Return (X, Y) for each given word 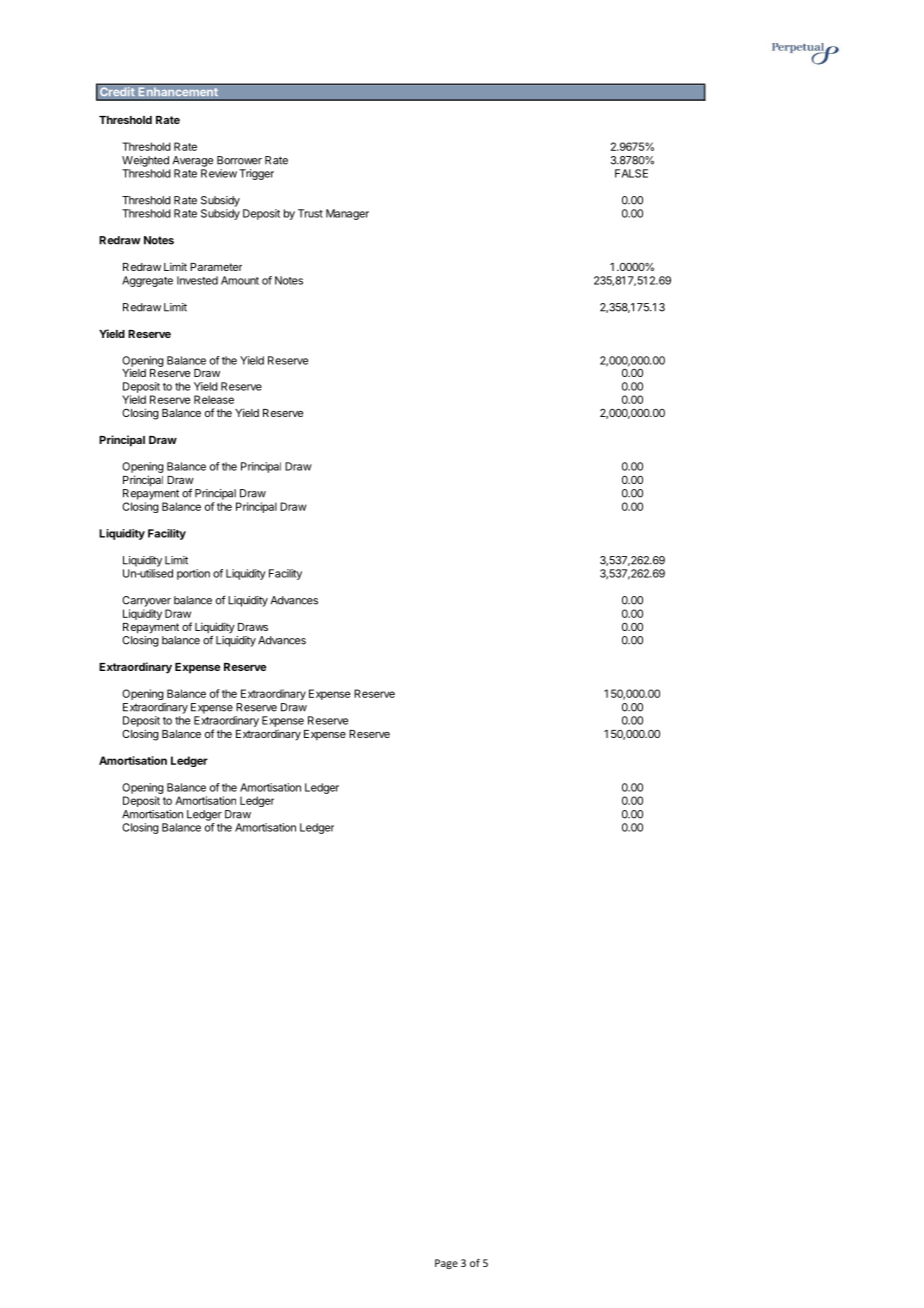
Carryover (146, 601)
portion (193, 574)
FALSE (631, 173)
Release (214, 399)
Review (219, 173)
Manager (347, 214)
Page (446, 1264)
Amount (240, 280)
